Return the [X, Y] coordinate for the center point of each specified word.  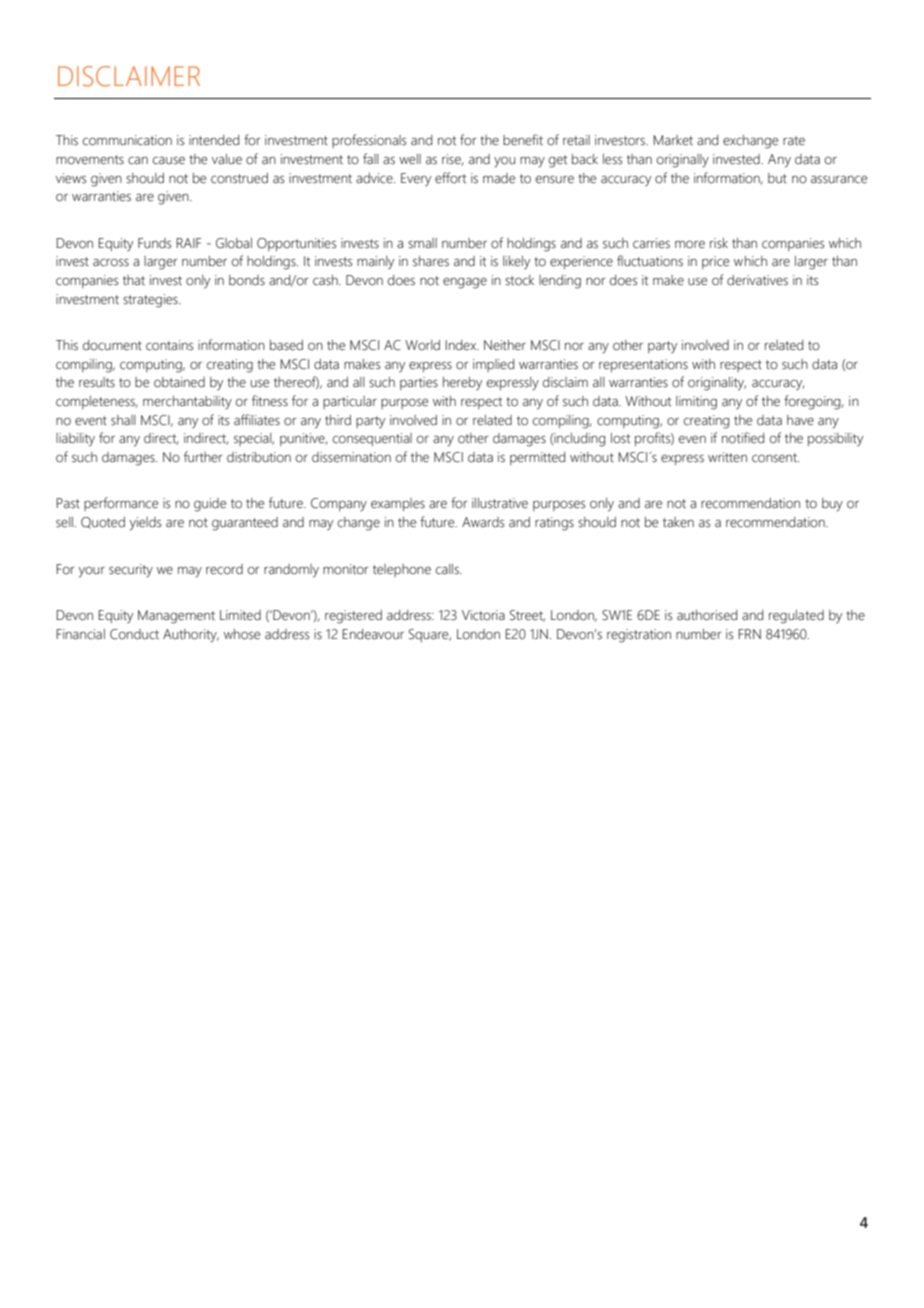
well [410, 159]
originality [717, 384]
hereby [462, 384]
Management [176, 617]
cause [169, 161]
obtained [179, 382]
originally [683, 161]
